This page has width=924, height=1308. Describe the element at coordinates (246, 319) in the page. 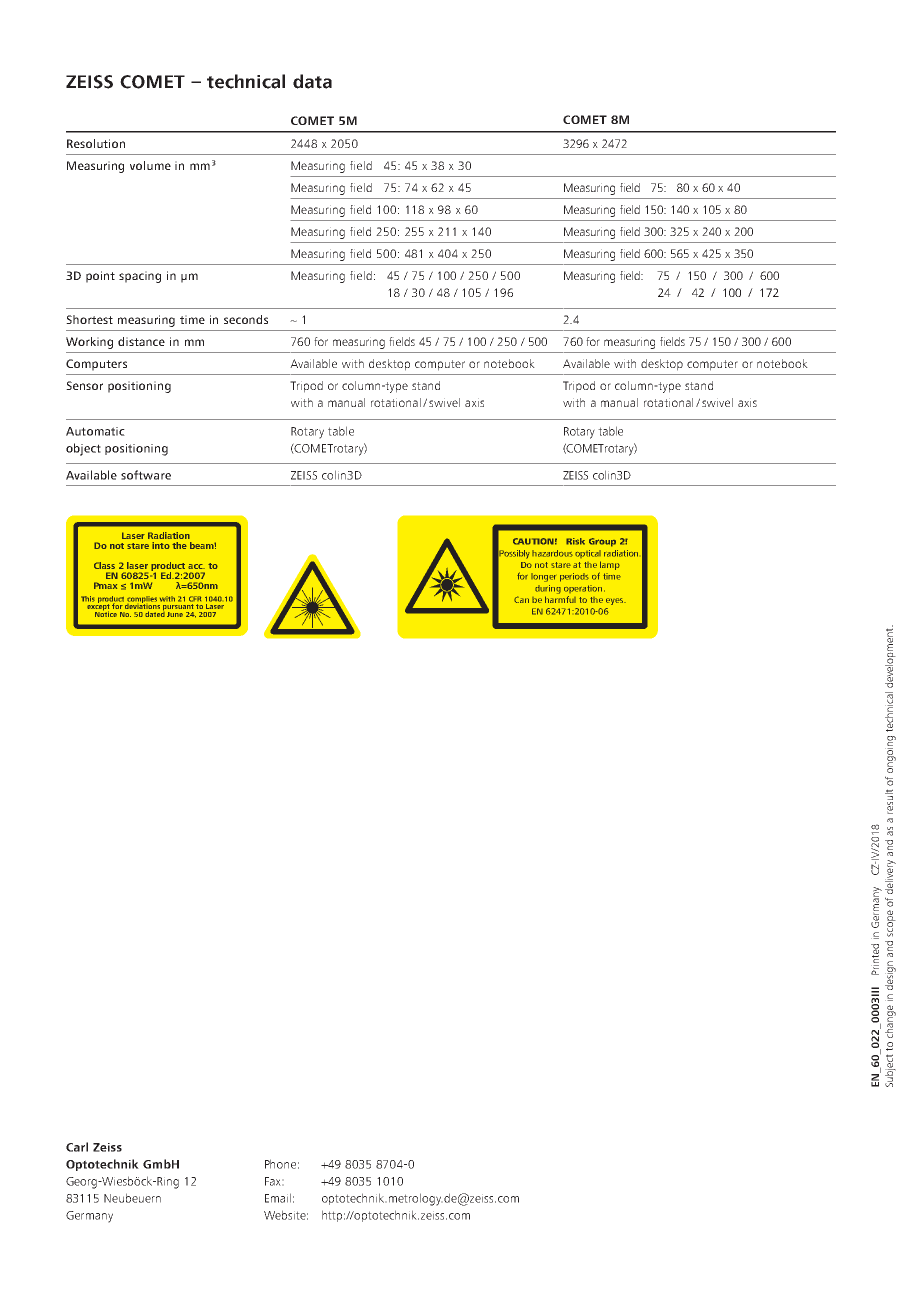

I see `seconds` at that location.
